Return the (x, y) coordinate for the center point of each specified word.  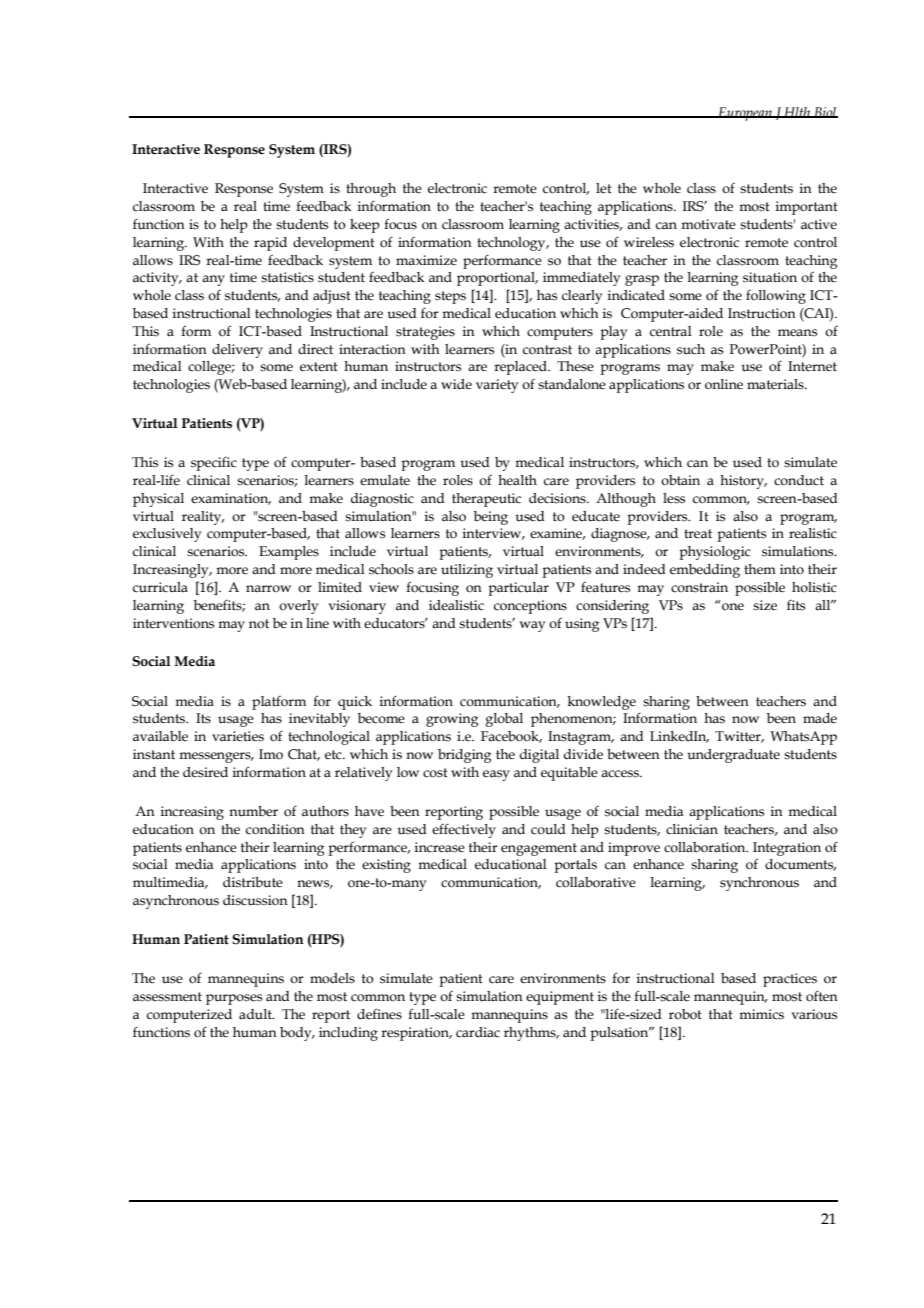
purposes (234, 999)
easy (496, 775)
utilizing (467, 571)
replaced (521, 368)
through (371, 190)
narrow (268, 589)
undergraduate (733, 756)
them (760, 569)
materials (776, 384)
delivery (237, 351)
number (253, 811)
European (745, 114)
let (604, 188)
